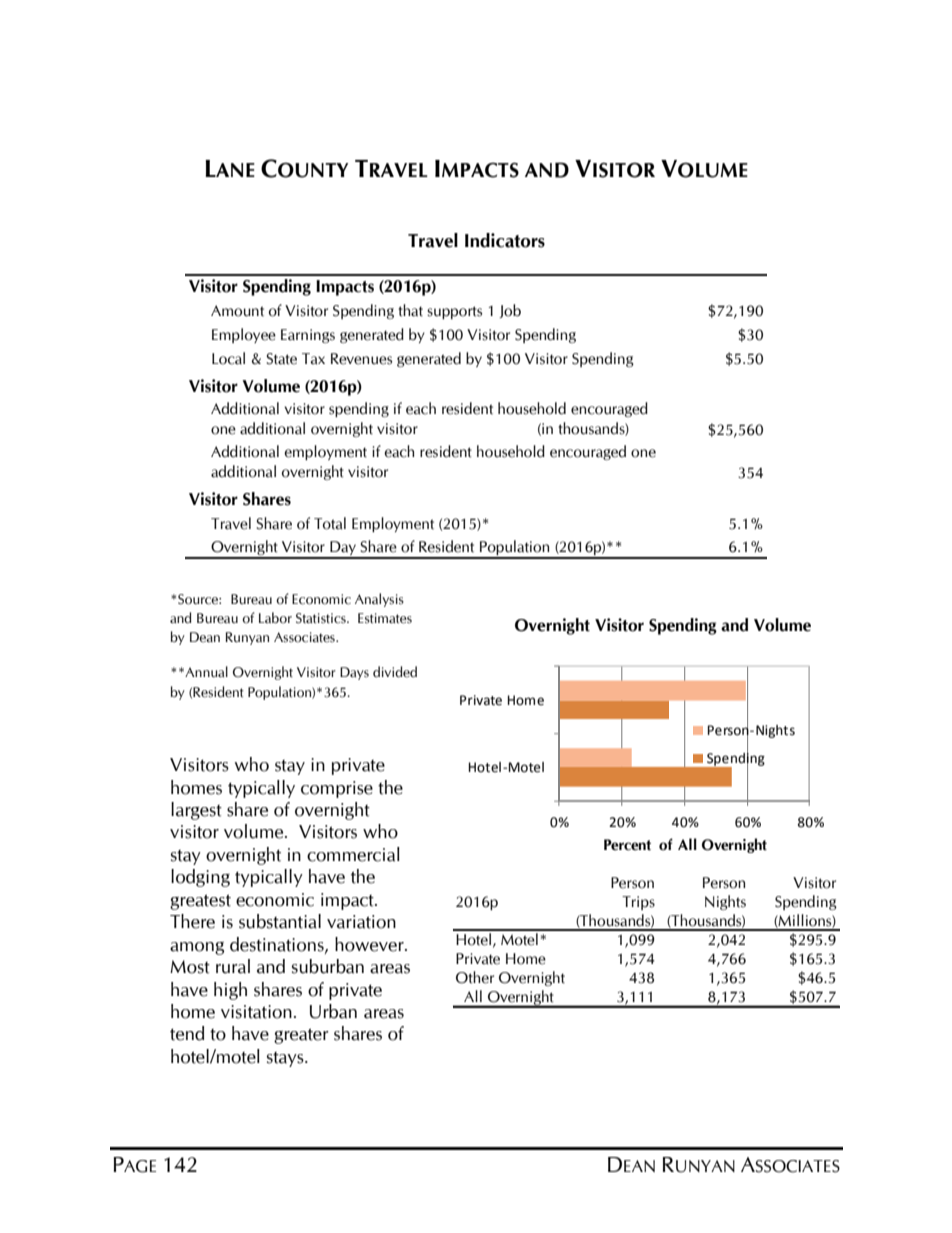  I want to click on Amount, so click(237, 311).
